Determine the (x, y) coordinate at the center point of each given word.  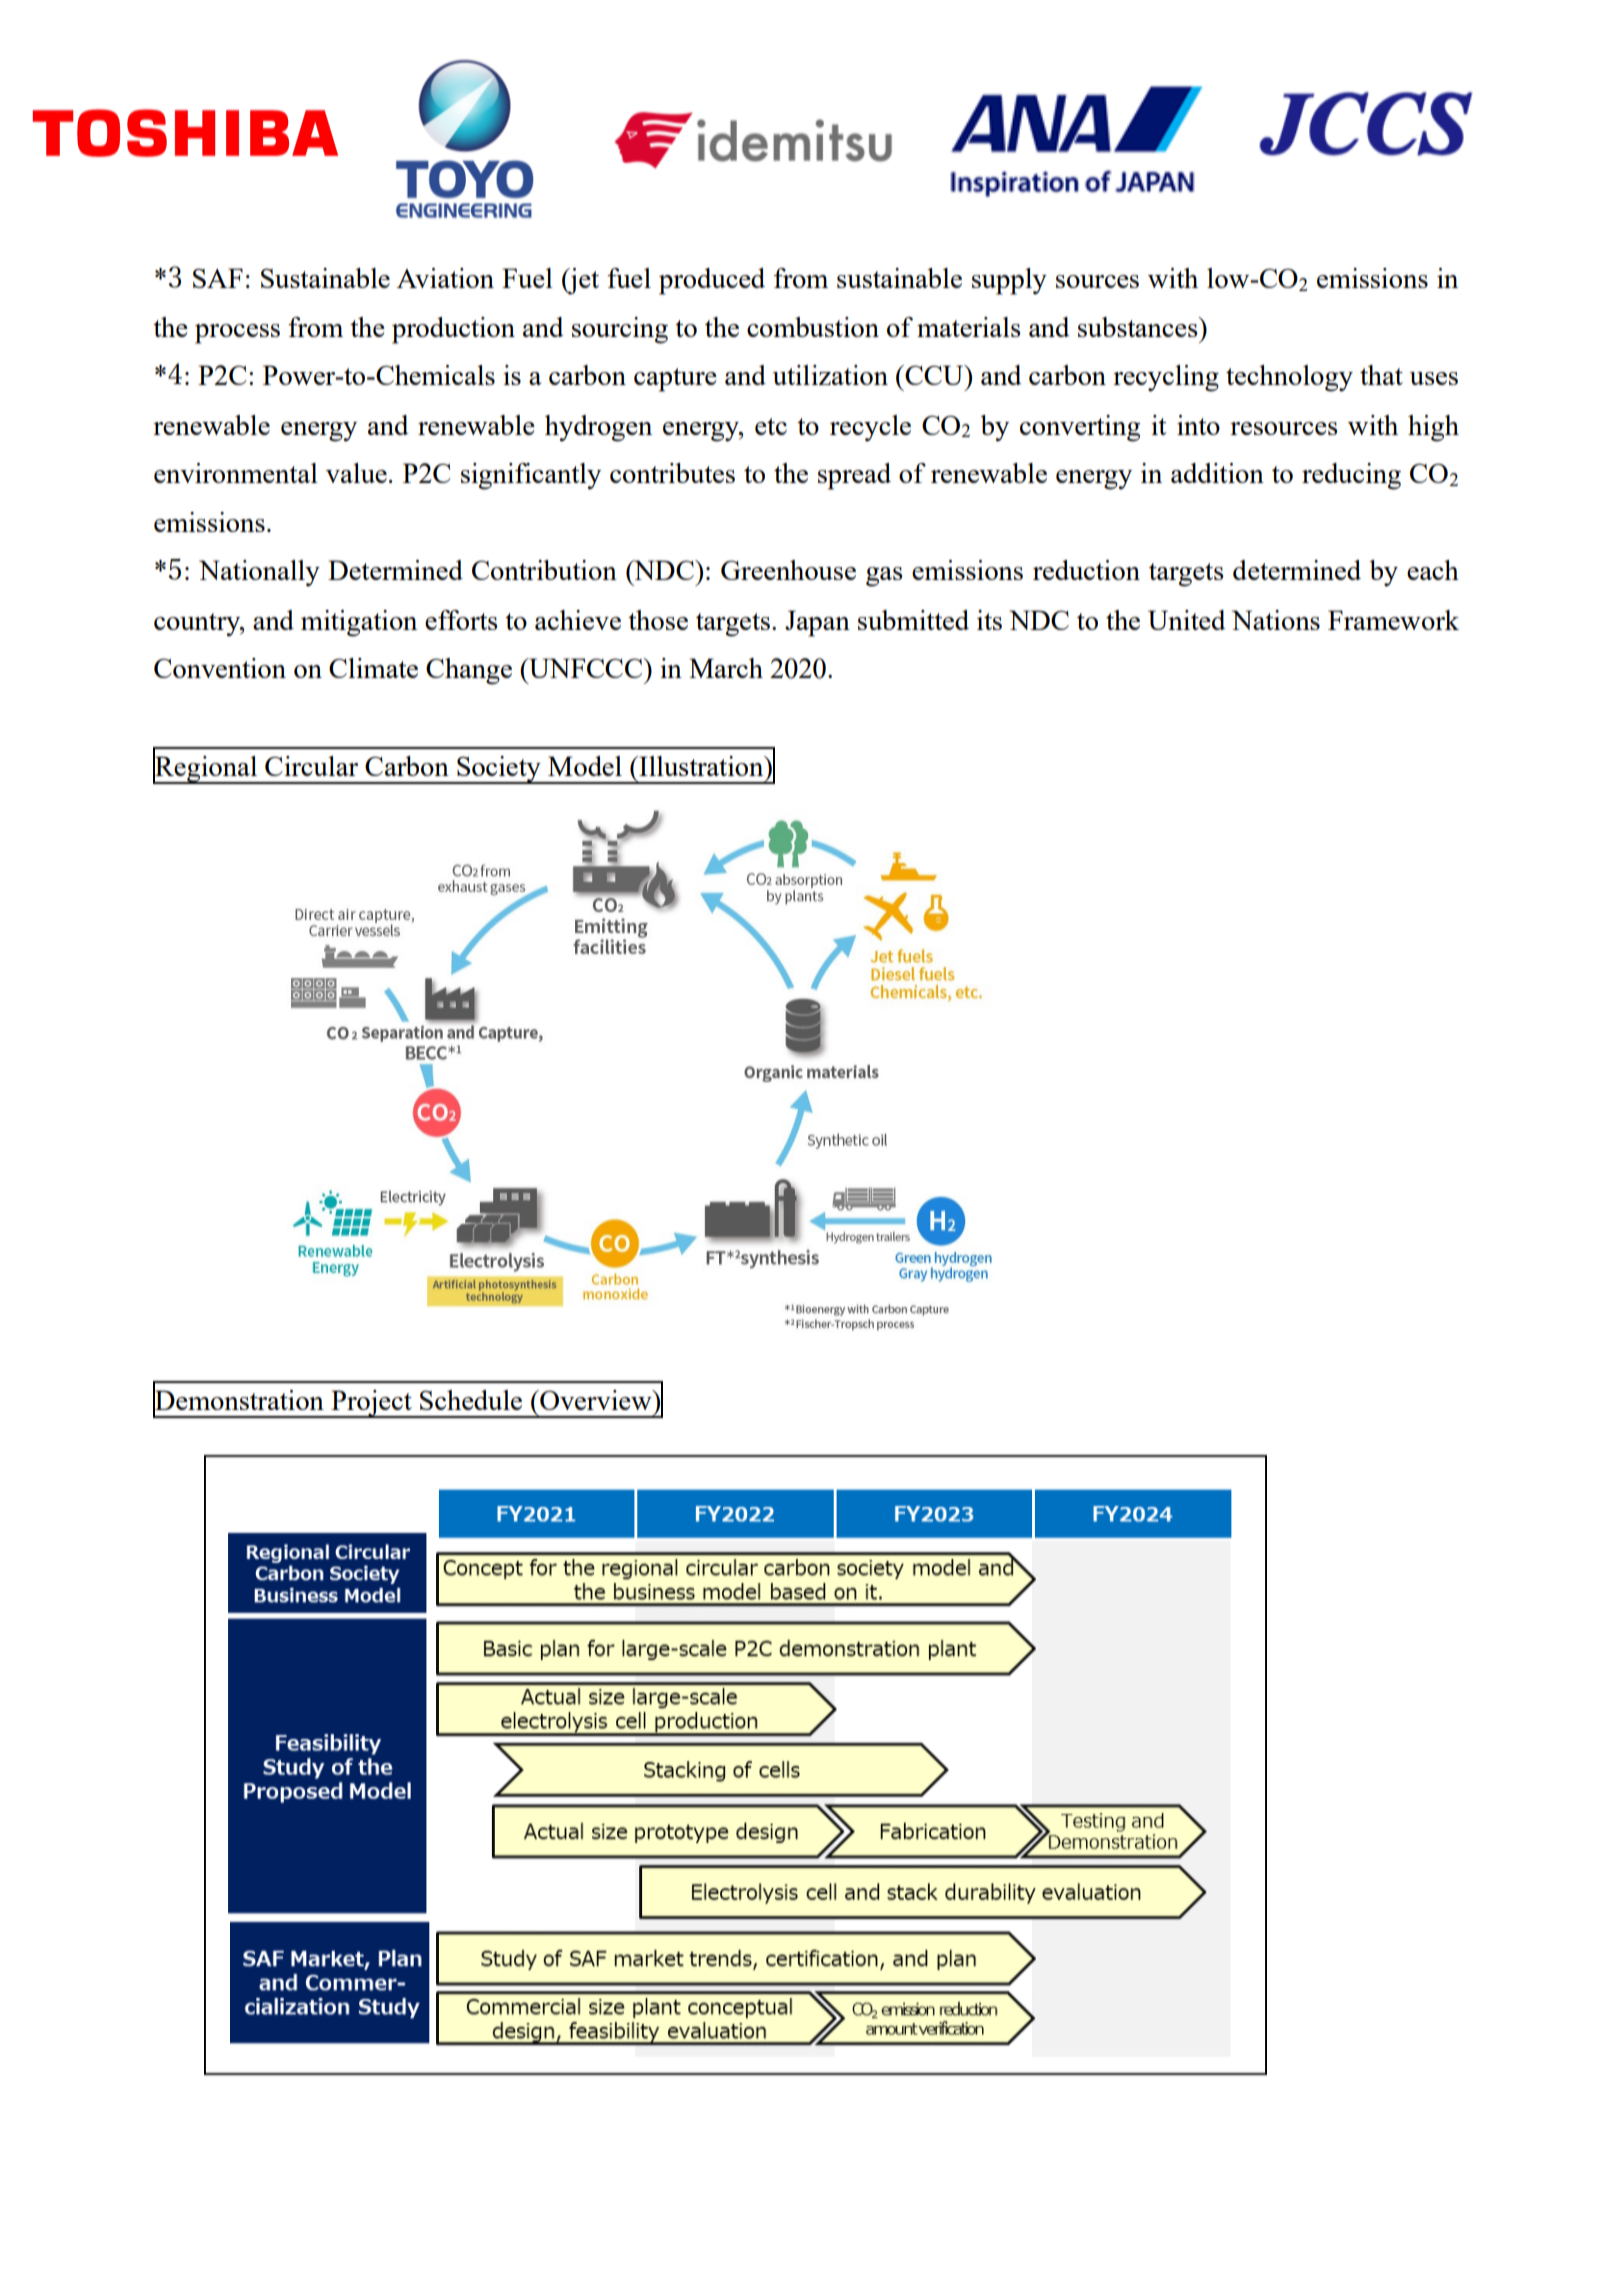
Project (371, 1404)
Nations (1276, 620)
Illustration (701, 766)
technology (1289, 378)
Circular (311, 766)
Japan (817, 623)
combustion (813, 327)
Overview (596, 1400)
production (453, 330)
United (1187, 620)
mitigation (359, 623)
